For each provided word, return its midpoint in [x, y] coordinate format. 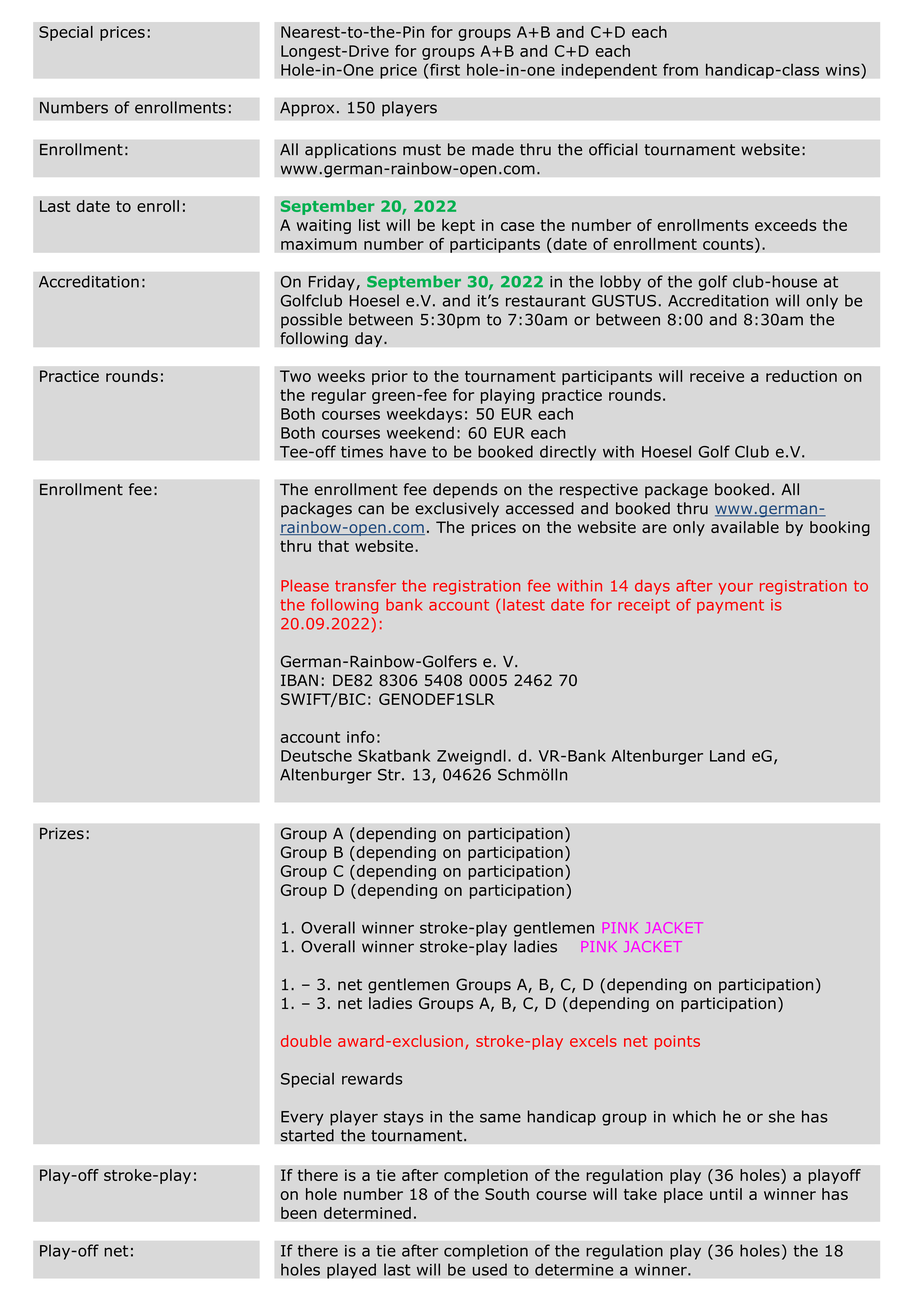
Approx [307, 109]
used [489, 1269]
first [445, 69]
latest [524, 605]
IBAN [299, 680]
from [680, 69]
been [299, 1213]
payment [730, 606]
